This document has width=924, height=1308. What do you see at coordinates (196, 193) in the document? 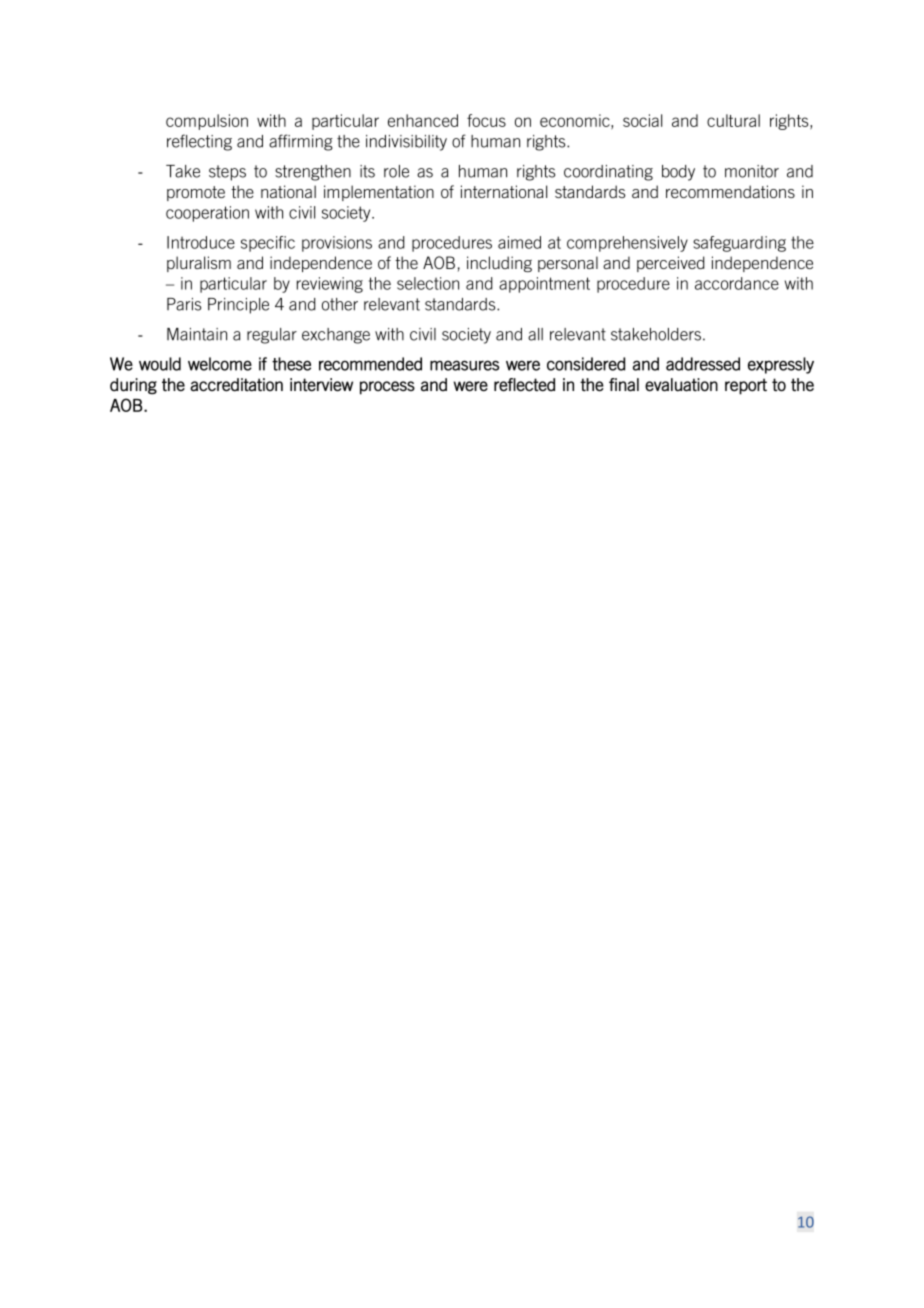
I see `promote` at bounding box center [196, 193].
